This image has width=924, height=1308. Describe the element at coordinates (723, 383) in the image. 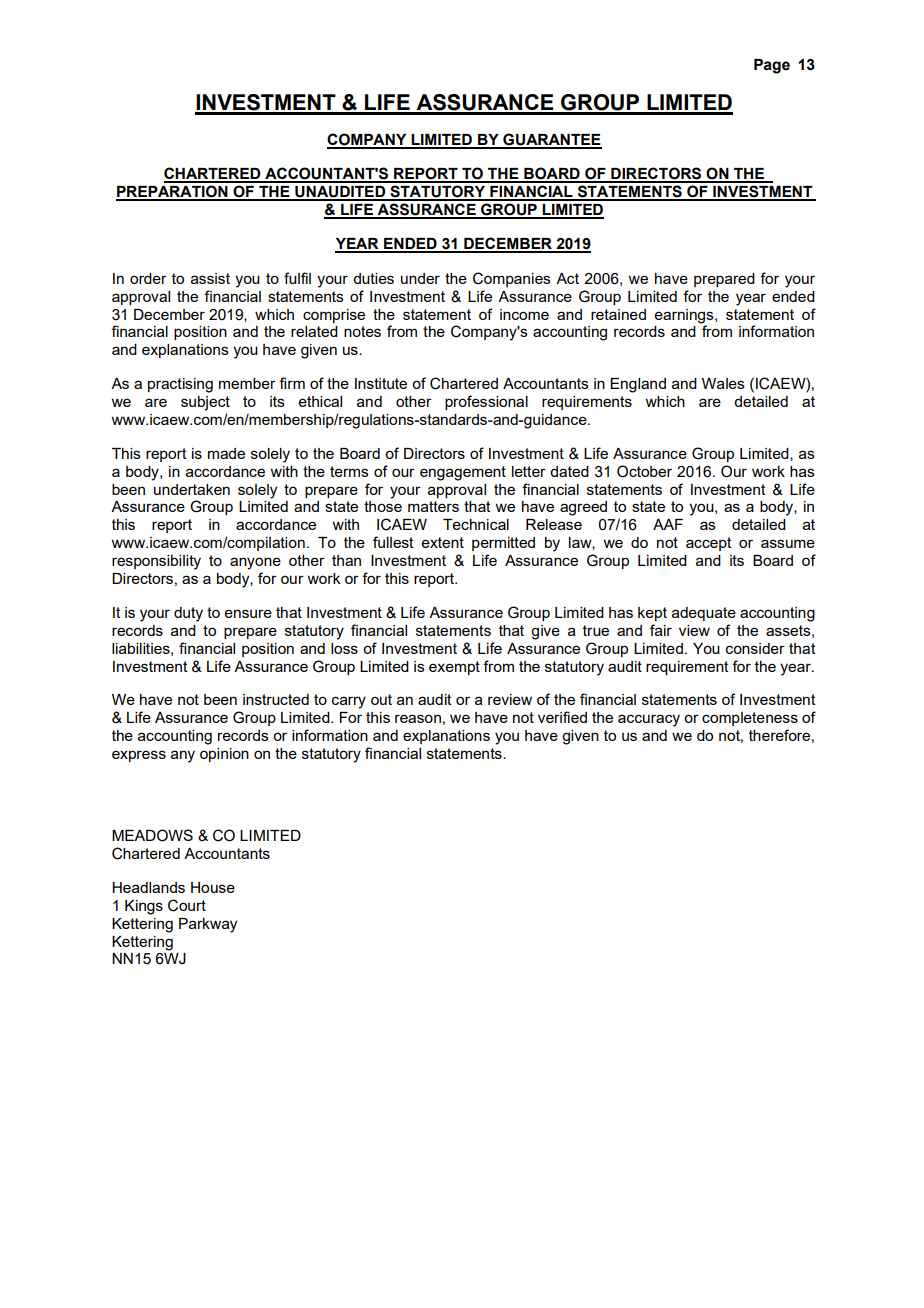

I see `Wales` at that location.
